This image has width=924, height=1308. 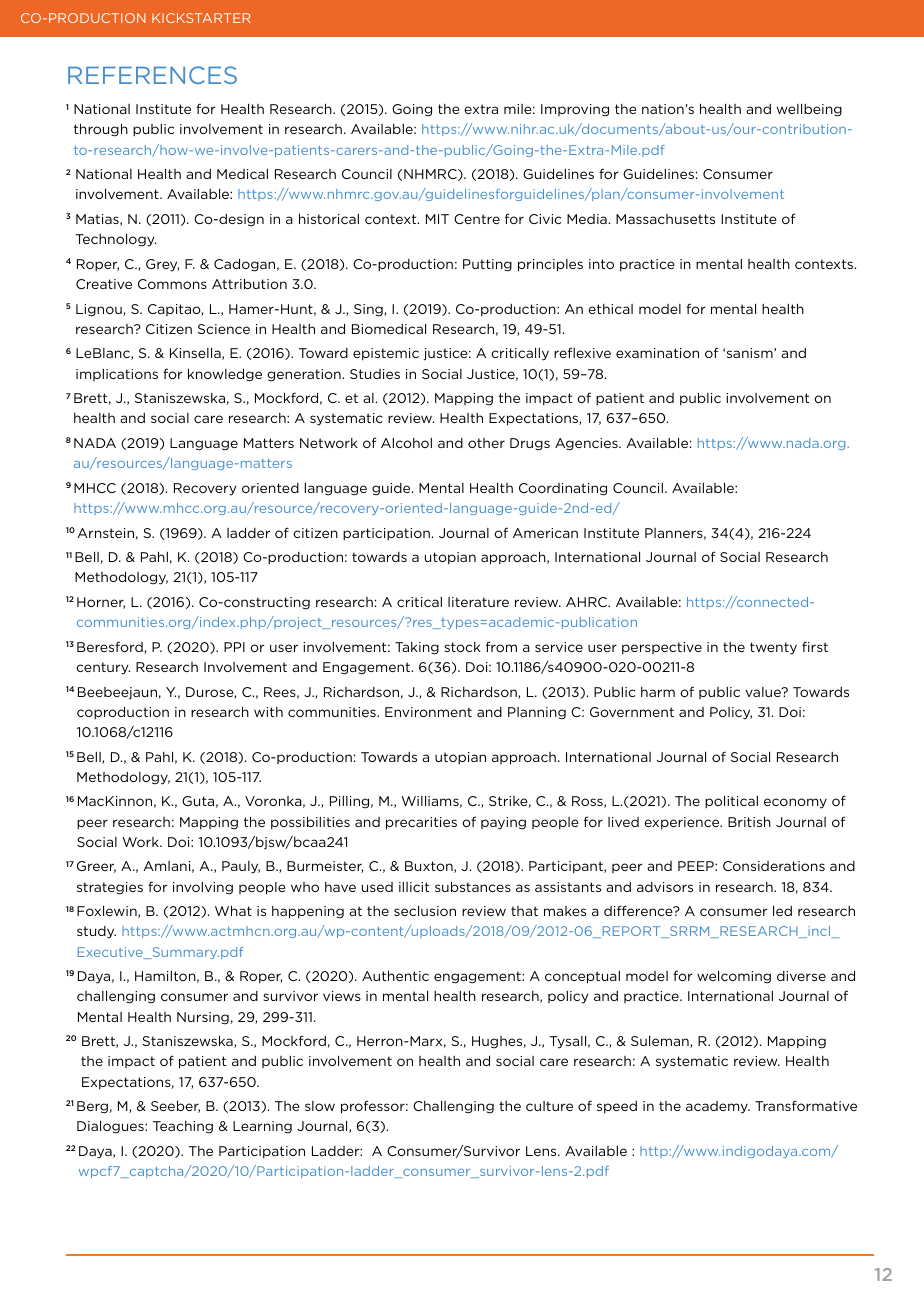 What do you see at coordinates (487, 265) in the image?
I see `Putting` at bounding box center [487, 265].
